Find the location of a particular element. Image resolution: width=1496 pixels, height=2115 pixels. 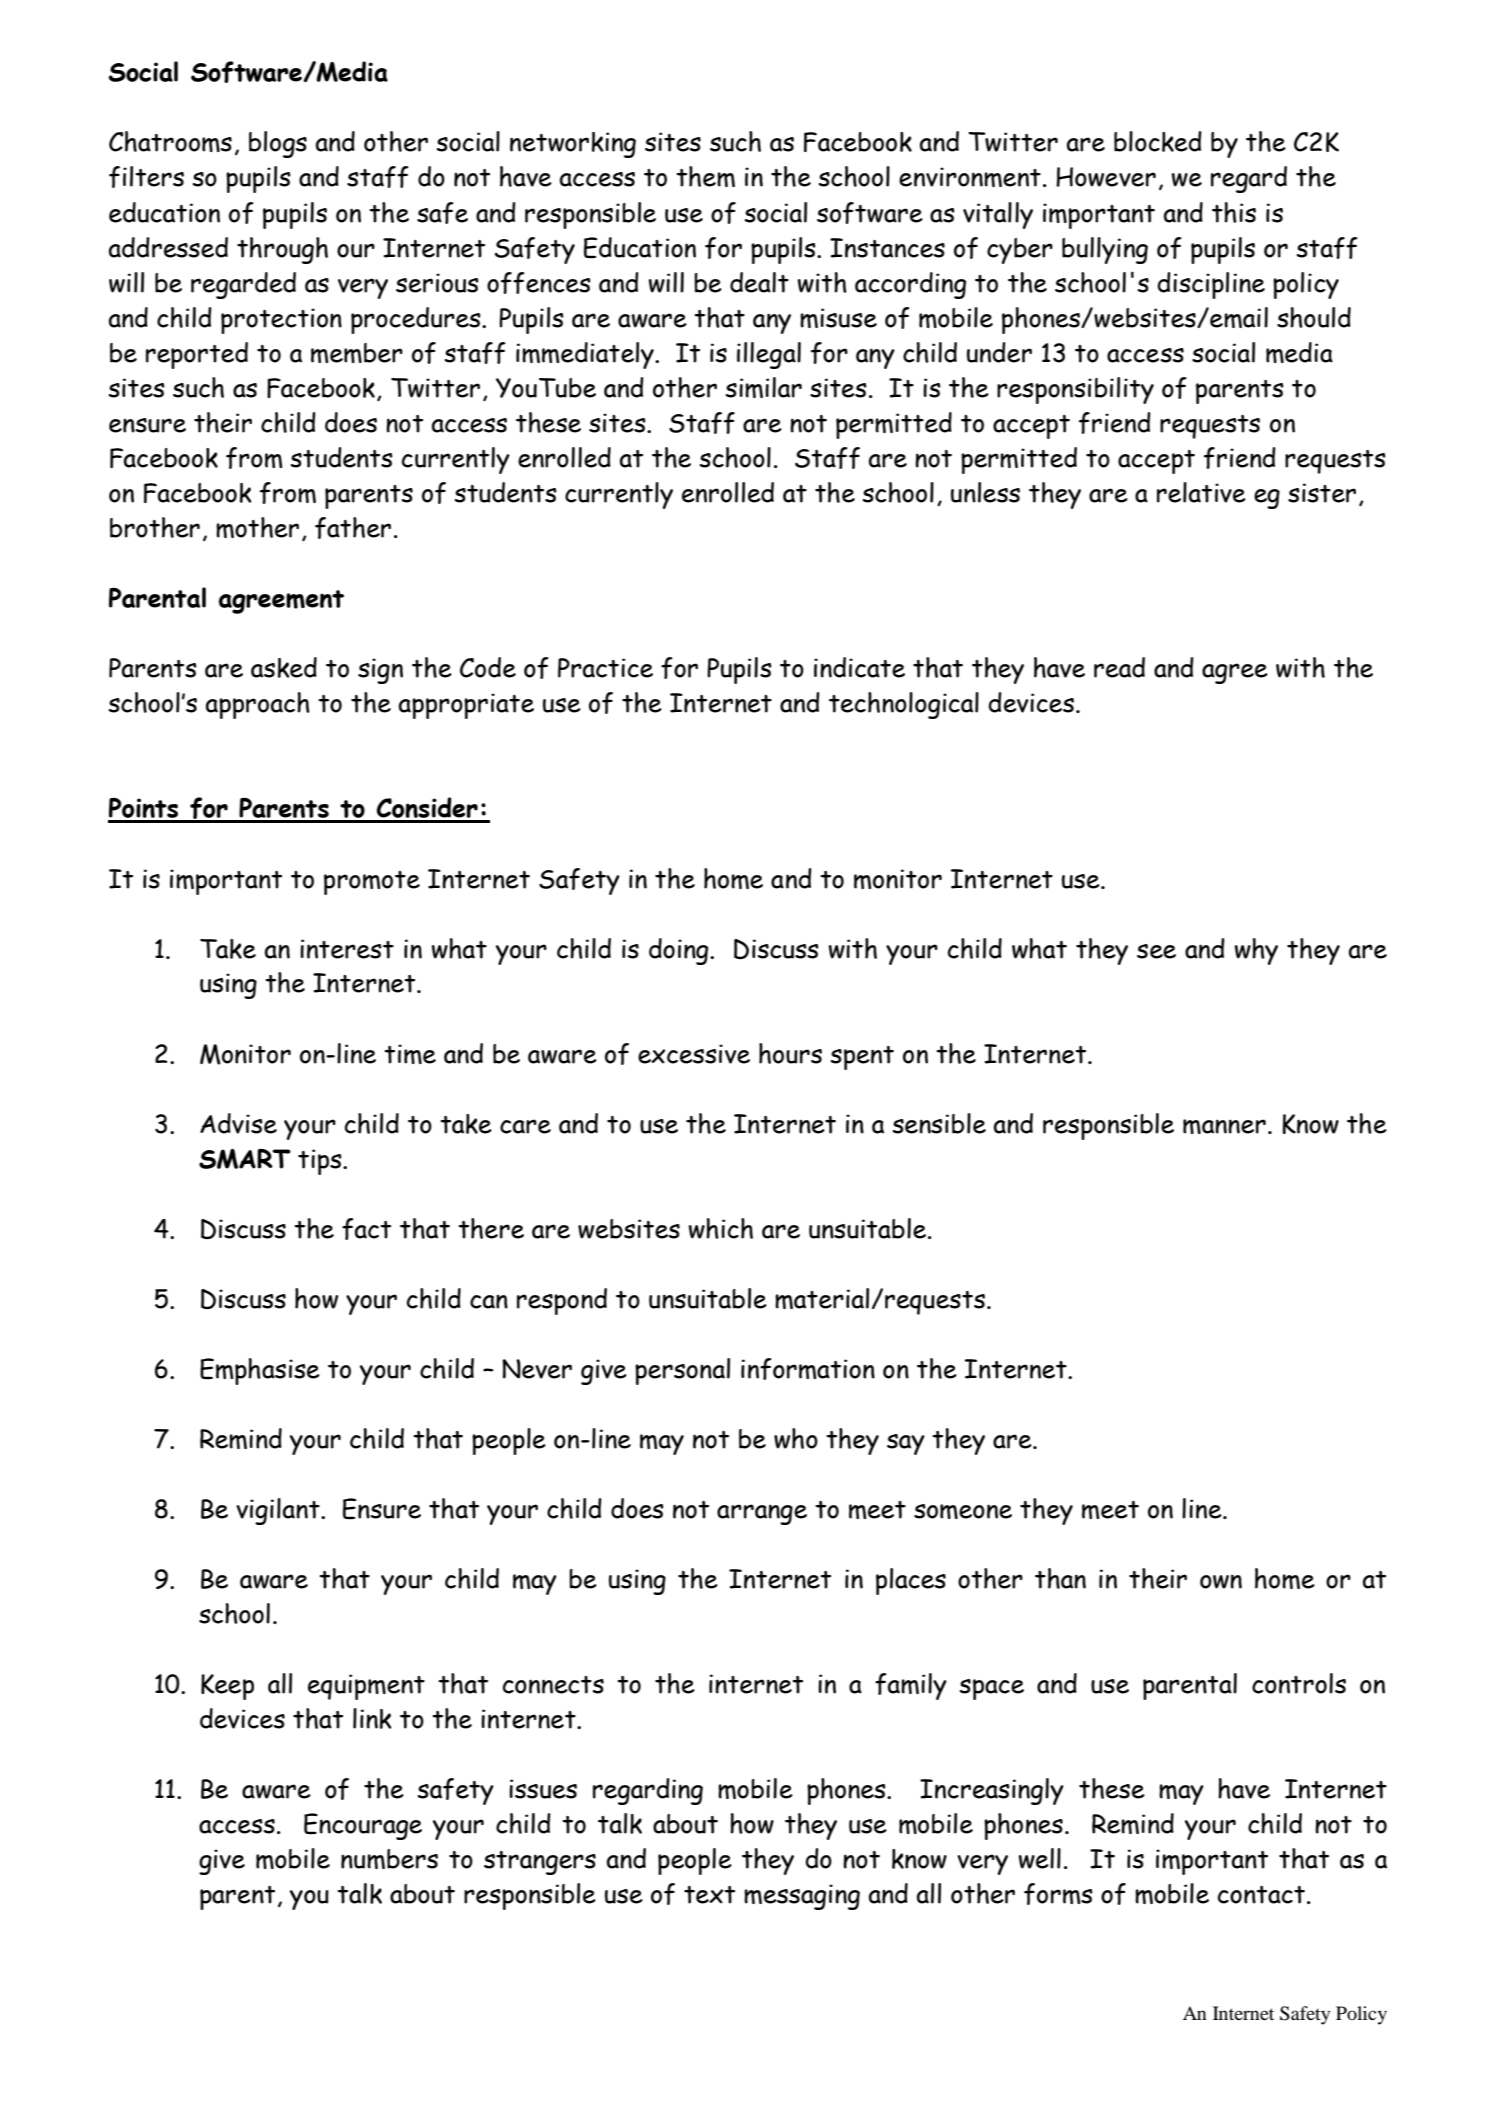

them is located at coordinates (705, 176).
